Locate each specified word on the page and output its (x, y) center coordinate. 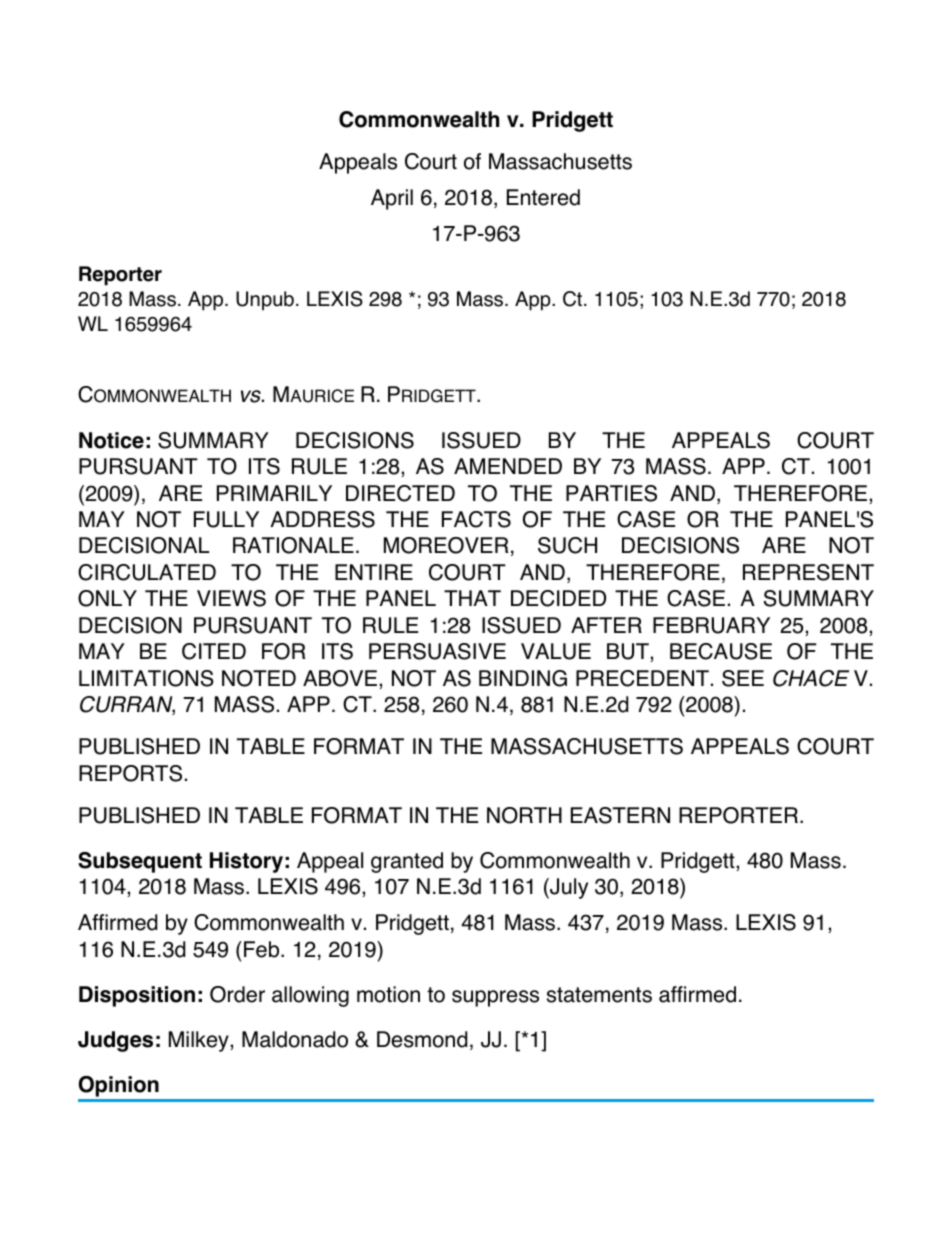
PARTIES (611, 493)
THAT (472, 598)
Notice (111, 440)
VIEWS (231, 598)
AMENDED (508, 466)
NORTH (524, 815)
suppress (495, 998)
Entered (543, 197)
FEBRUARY (711, 625)
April (392, 199)
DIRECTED (400, 493)
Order (237, 994)
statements (599, 995)
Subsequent (140, 862)
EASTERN (620, 815)
